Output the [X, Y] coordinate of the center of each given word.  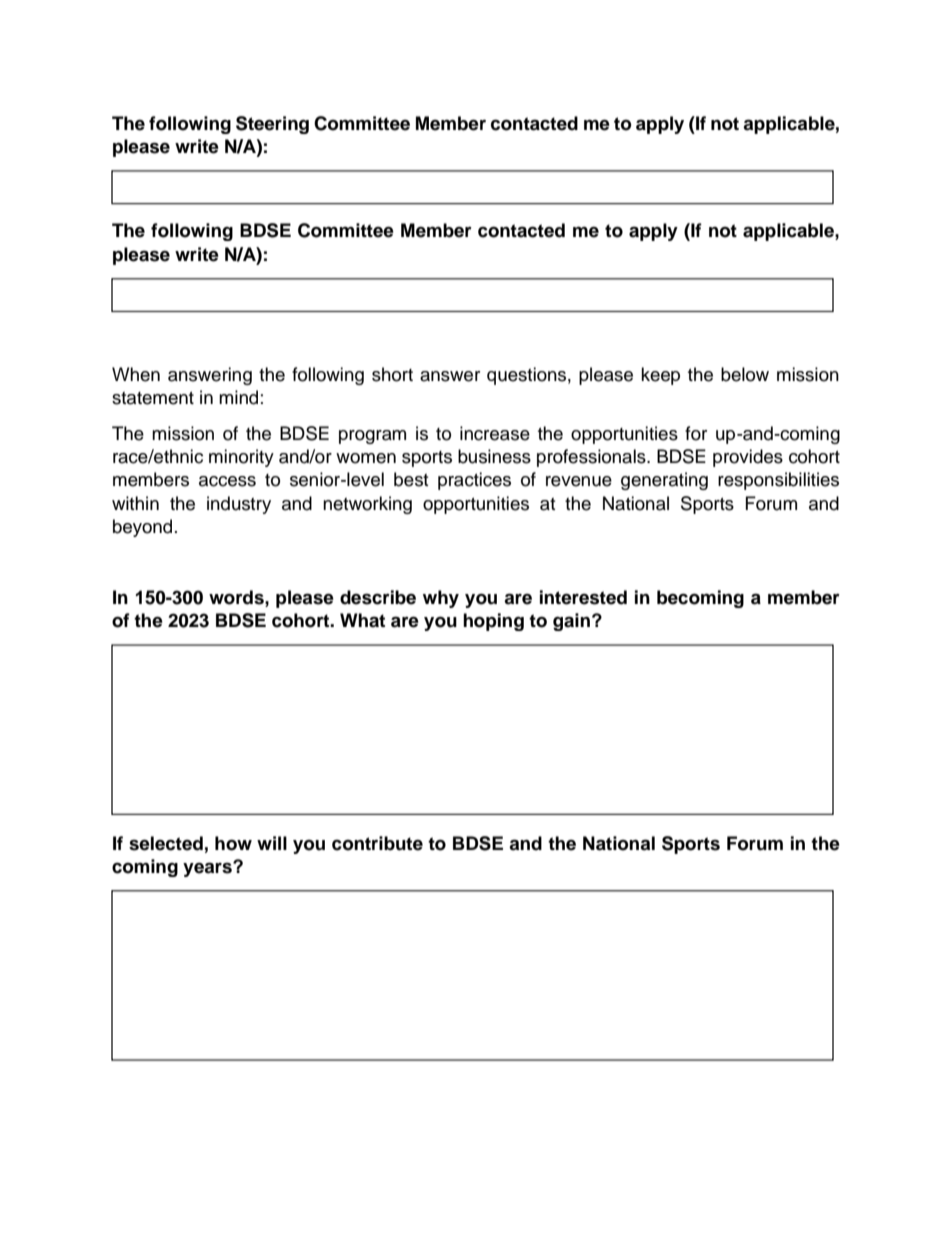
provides [748, 458]
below [745, 374]
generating [664, 481]
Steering [272, 125]
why [441, 599]
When [136, 374]
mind [238, 397]
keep [660, 376]
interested [583, 597]
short [392, 374]
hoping [493, 622]
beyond [142, 528]
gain [571, 622]
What [362, 620]
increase [495, 433]
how [233, 843]
